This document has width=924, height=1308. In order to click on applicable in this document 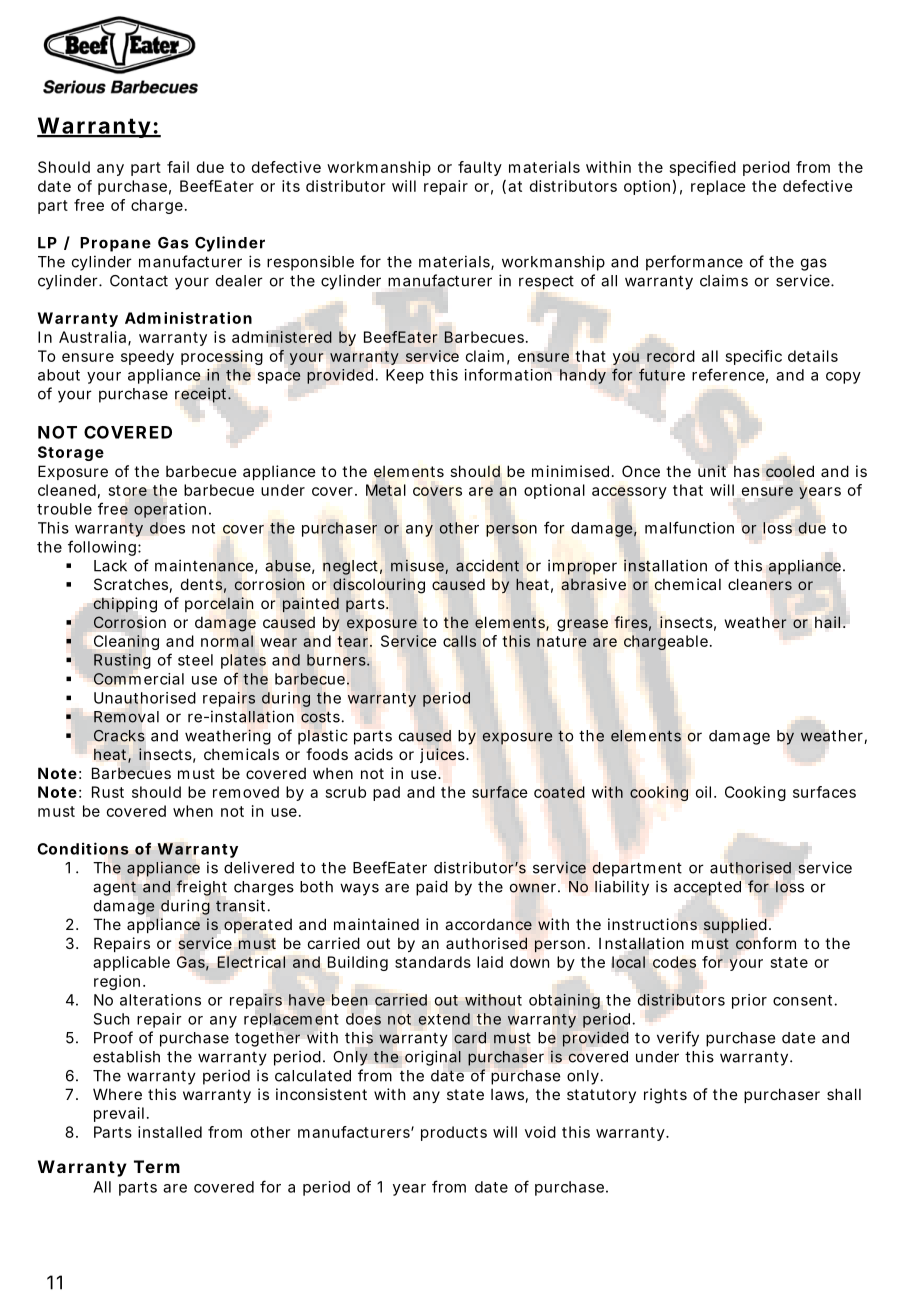, I will do `click(131, 963)`.
